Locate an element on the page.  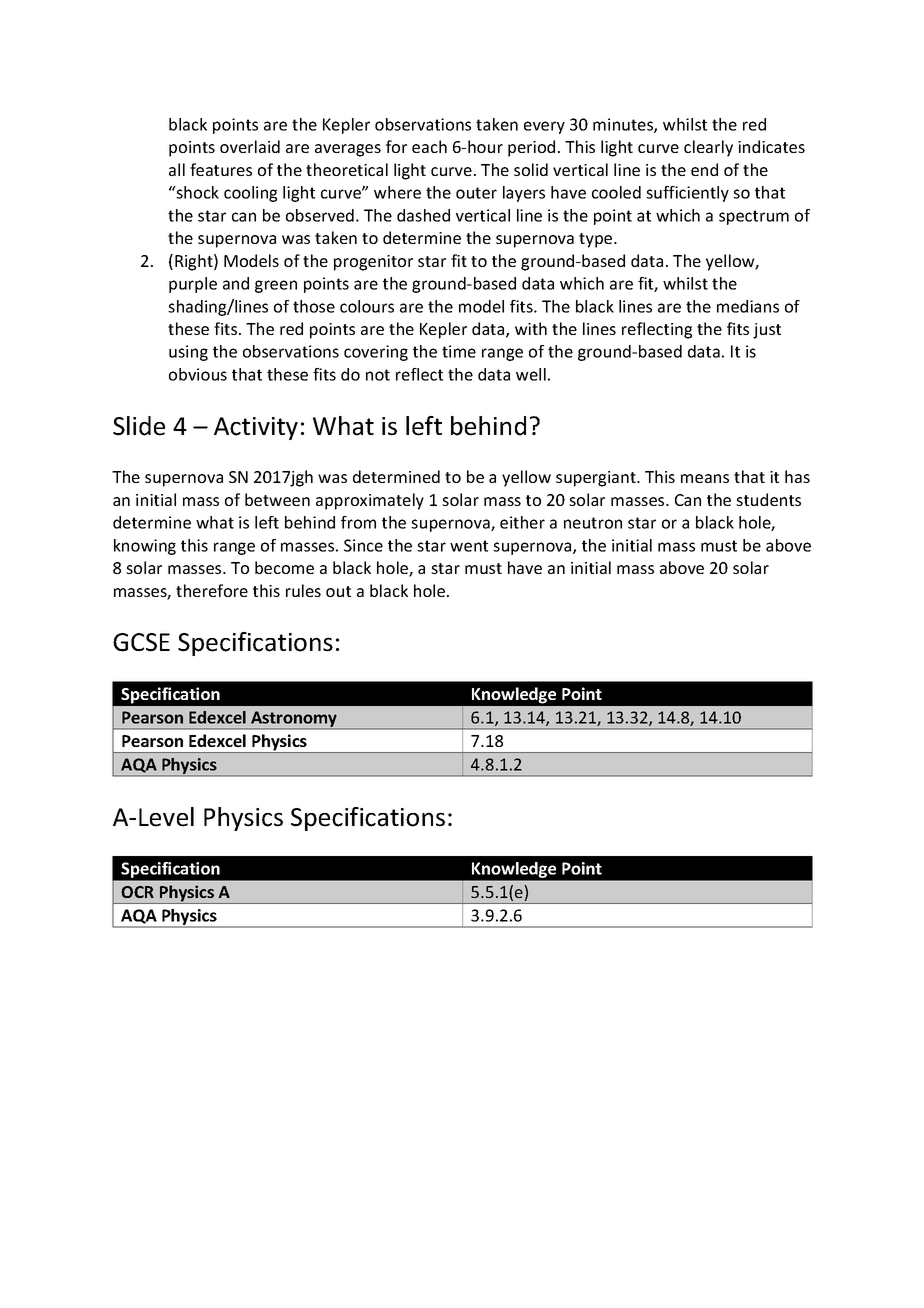
each is located at coordinates (429, 146).
